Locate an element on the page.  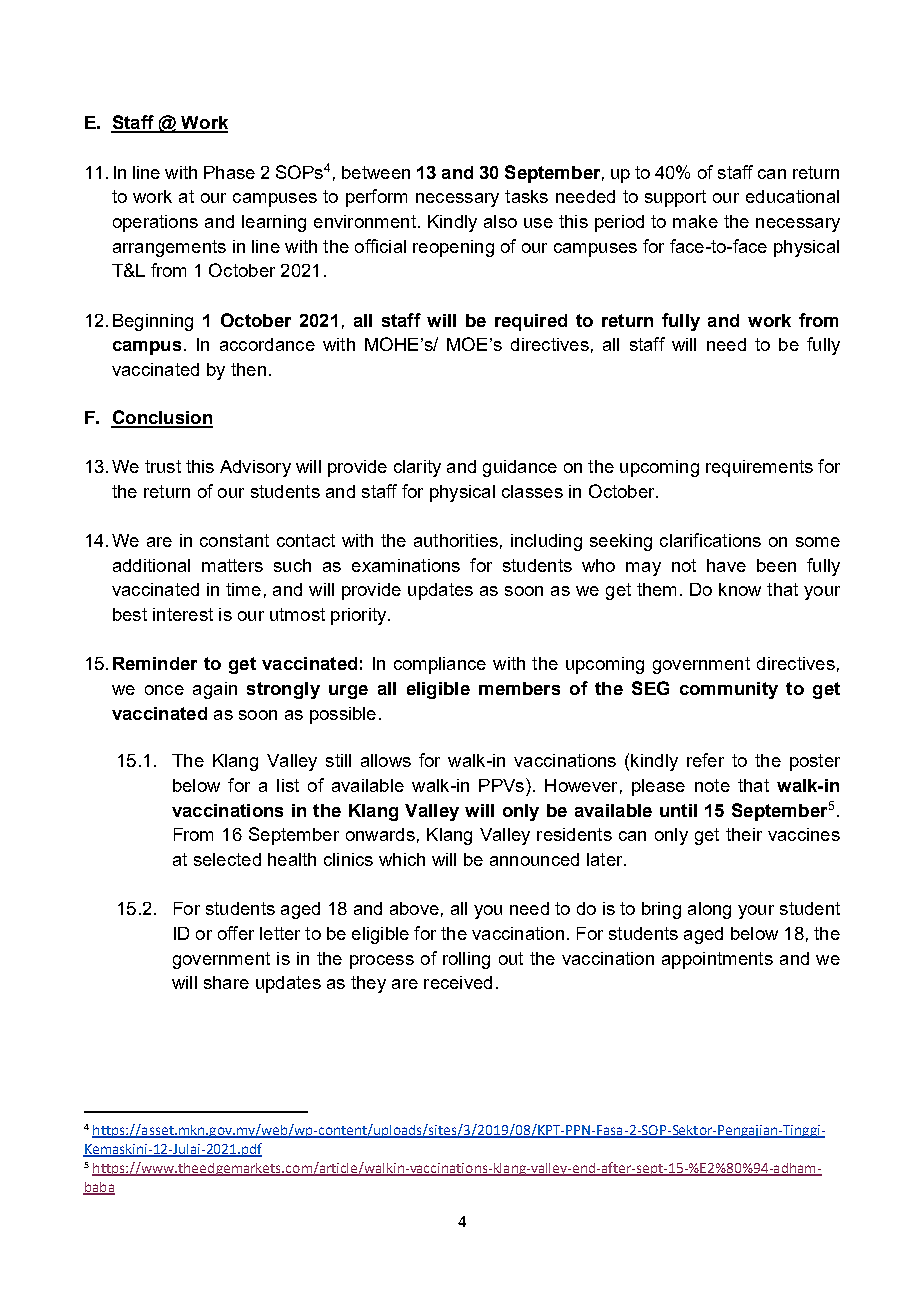
authorities is located at coordinates (456, 540).
